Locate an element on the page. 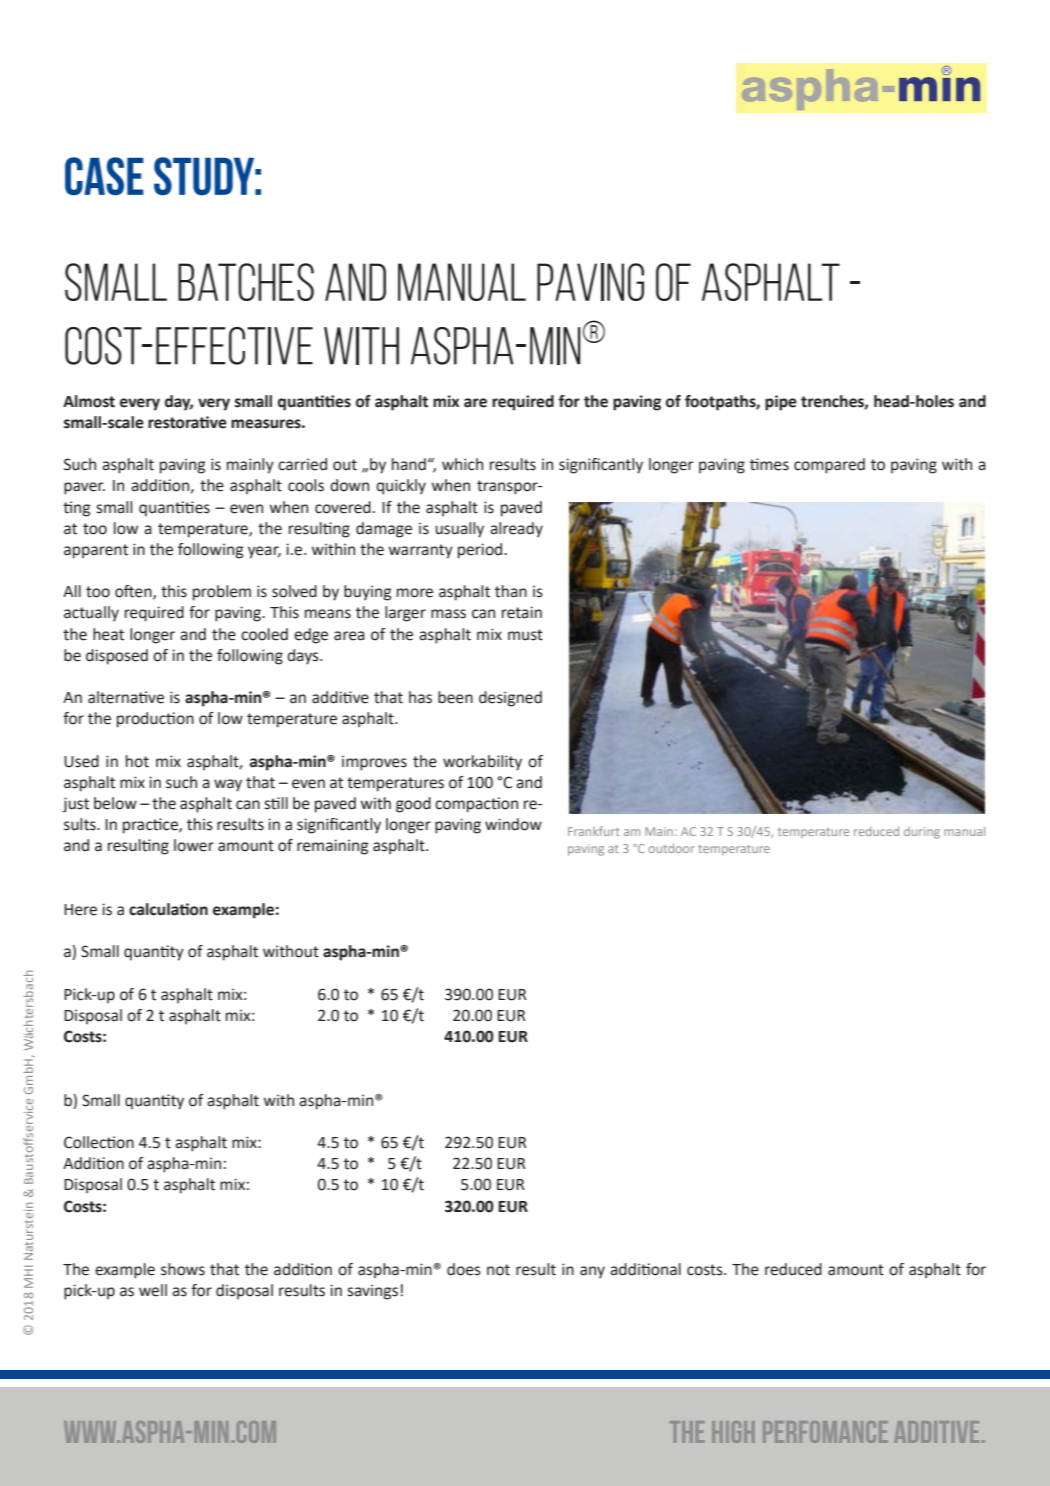  well is located at coordinates (153, 1290).
